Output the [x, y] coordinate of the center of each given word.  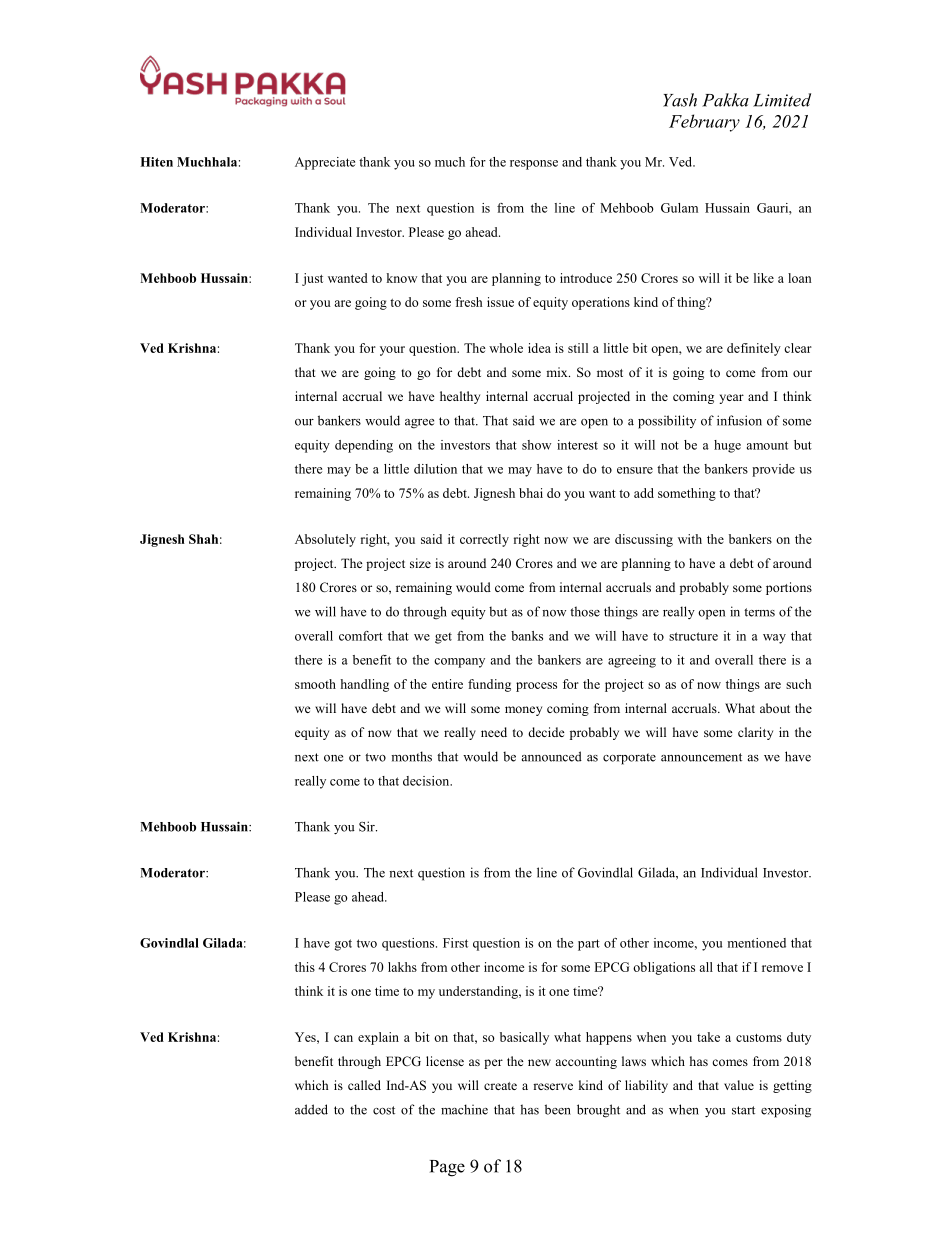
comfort [361, 636]
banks [527, 636]
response [534, 165]
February [704, 123]
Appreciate [325, 163]
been [558, 1109]
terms [759, 612]
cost [384, 1110]
